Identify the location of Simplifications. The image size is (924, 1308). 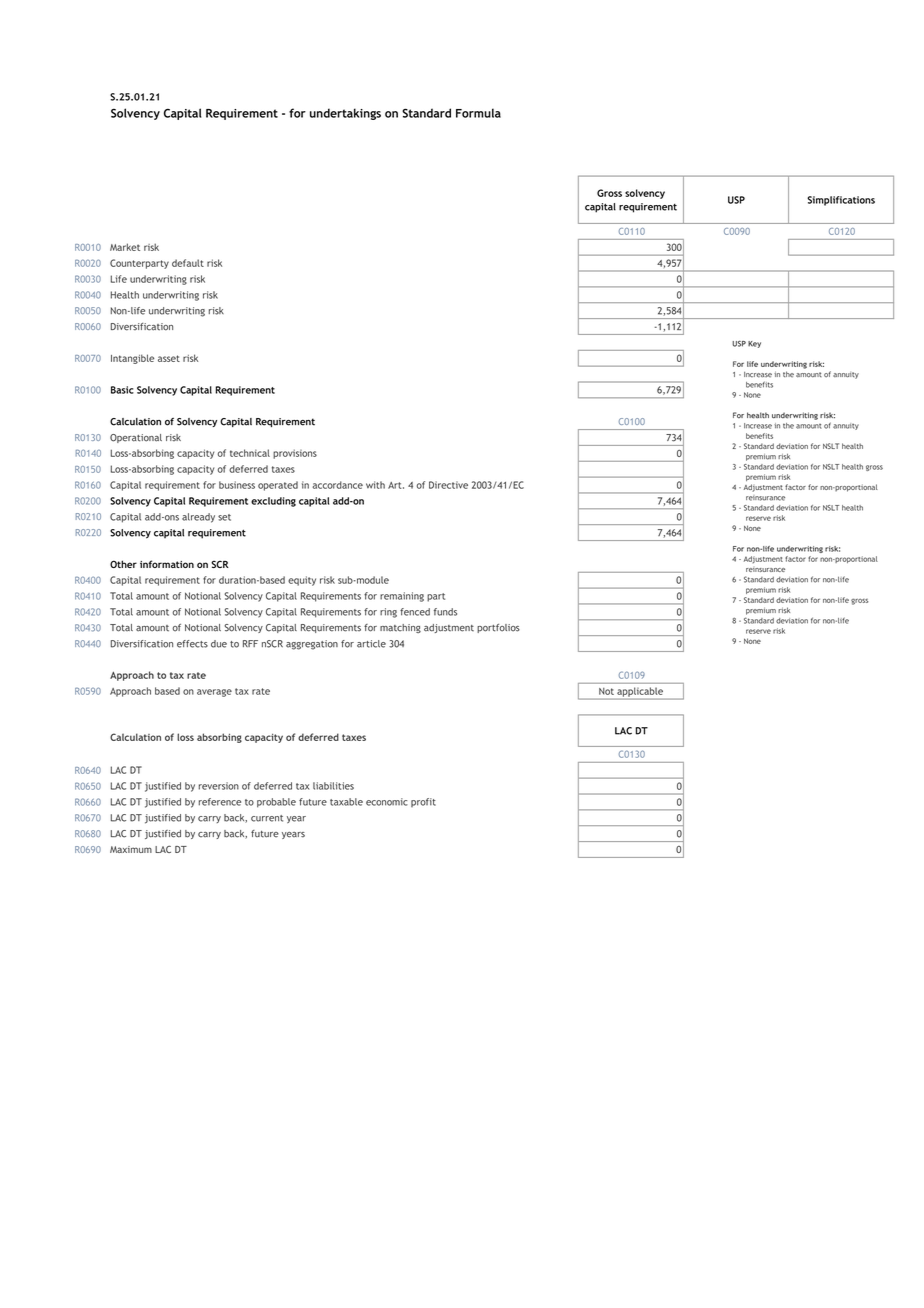
(841, 201).
